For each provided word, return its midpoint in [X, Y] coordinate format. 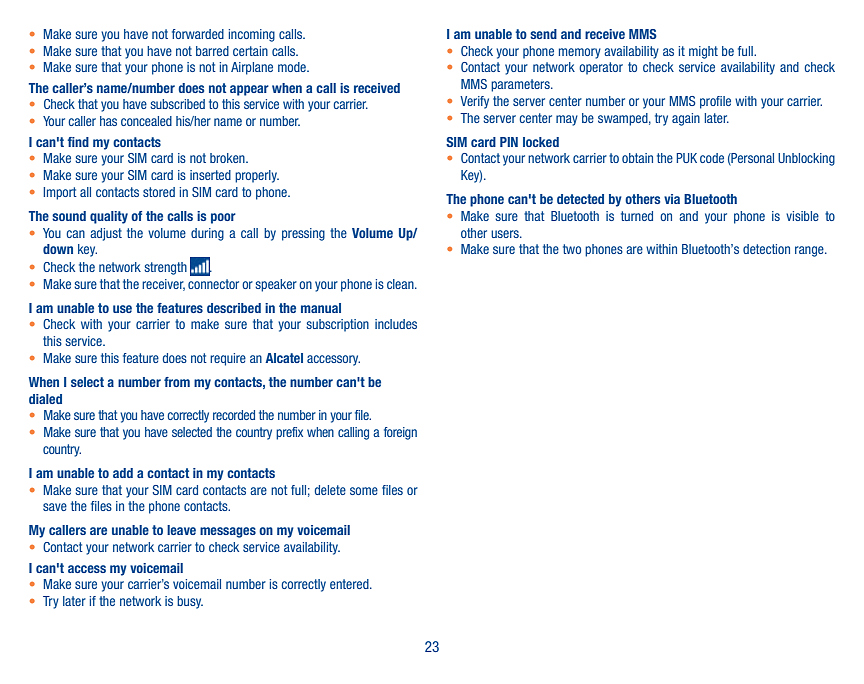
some [364, 491]
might [703, 52]
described [234, 308]
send [543, 34]
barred [212, 51]
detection [766, 249]
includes [396, 324]
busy [190, 602]
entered [350, 584]
